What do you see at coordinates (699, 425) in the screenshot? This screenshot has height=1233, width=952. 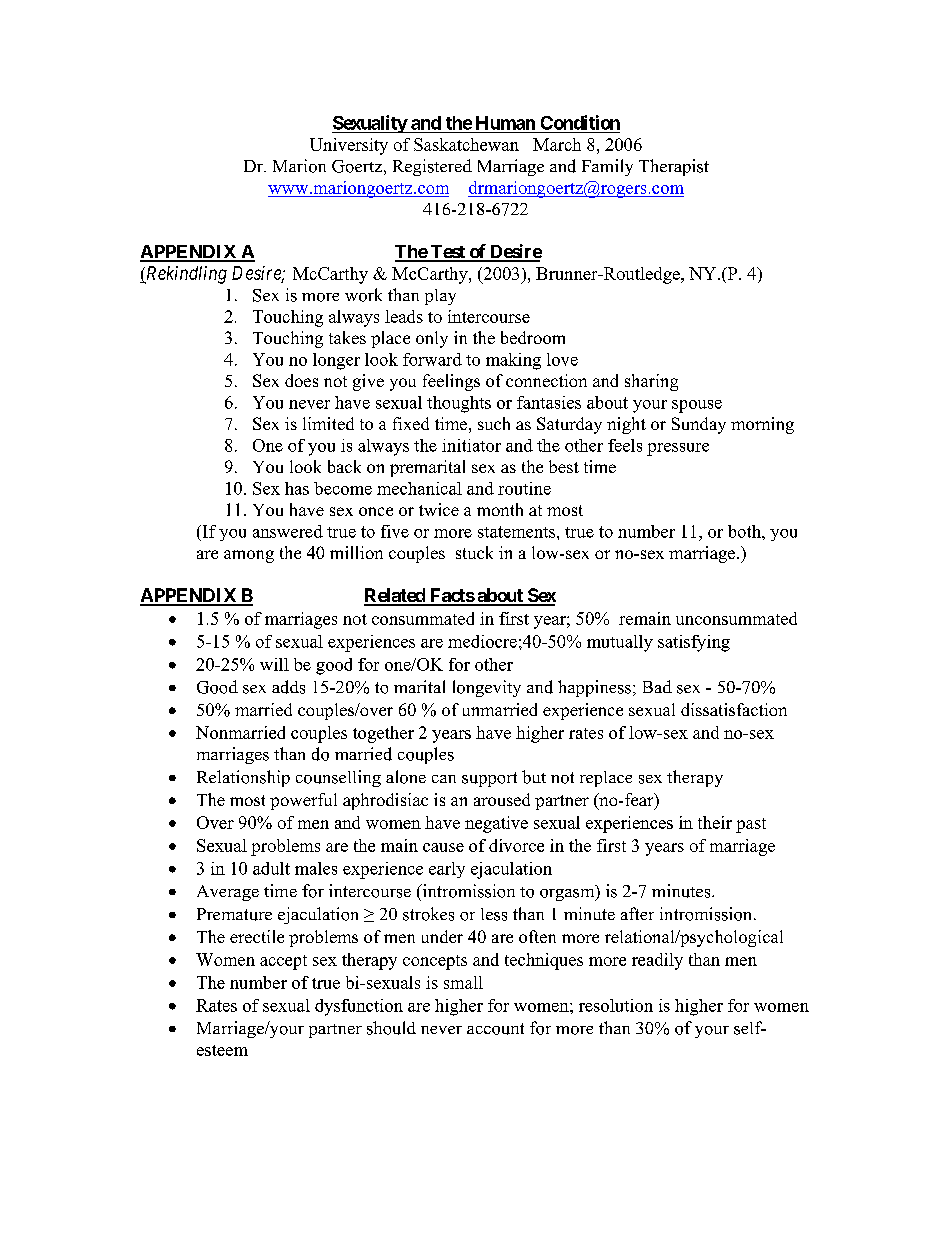 I see `Sunday` at bounding box center [699, 425].
